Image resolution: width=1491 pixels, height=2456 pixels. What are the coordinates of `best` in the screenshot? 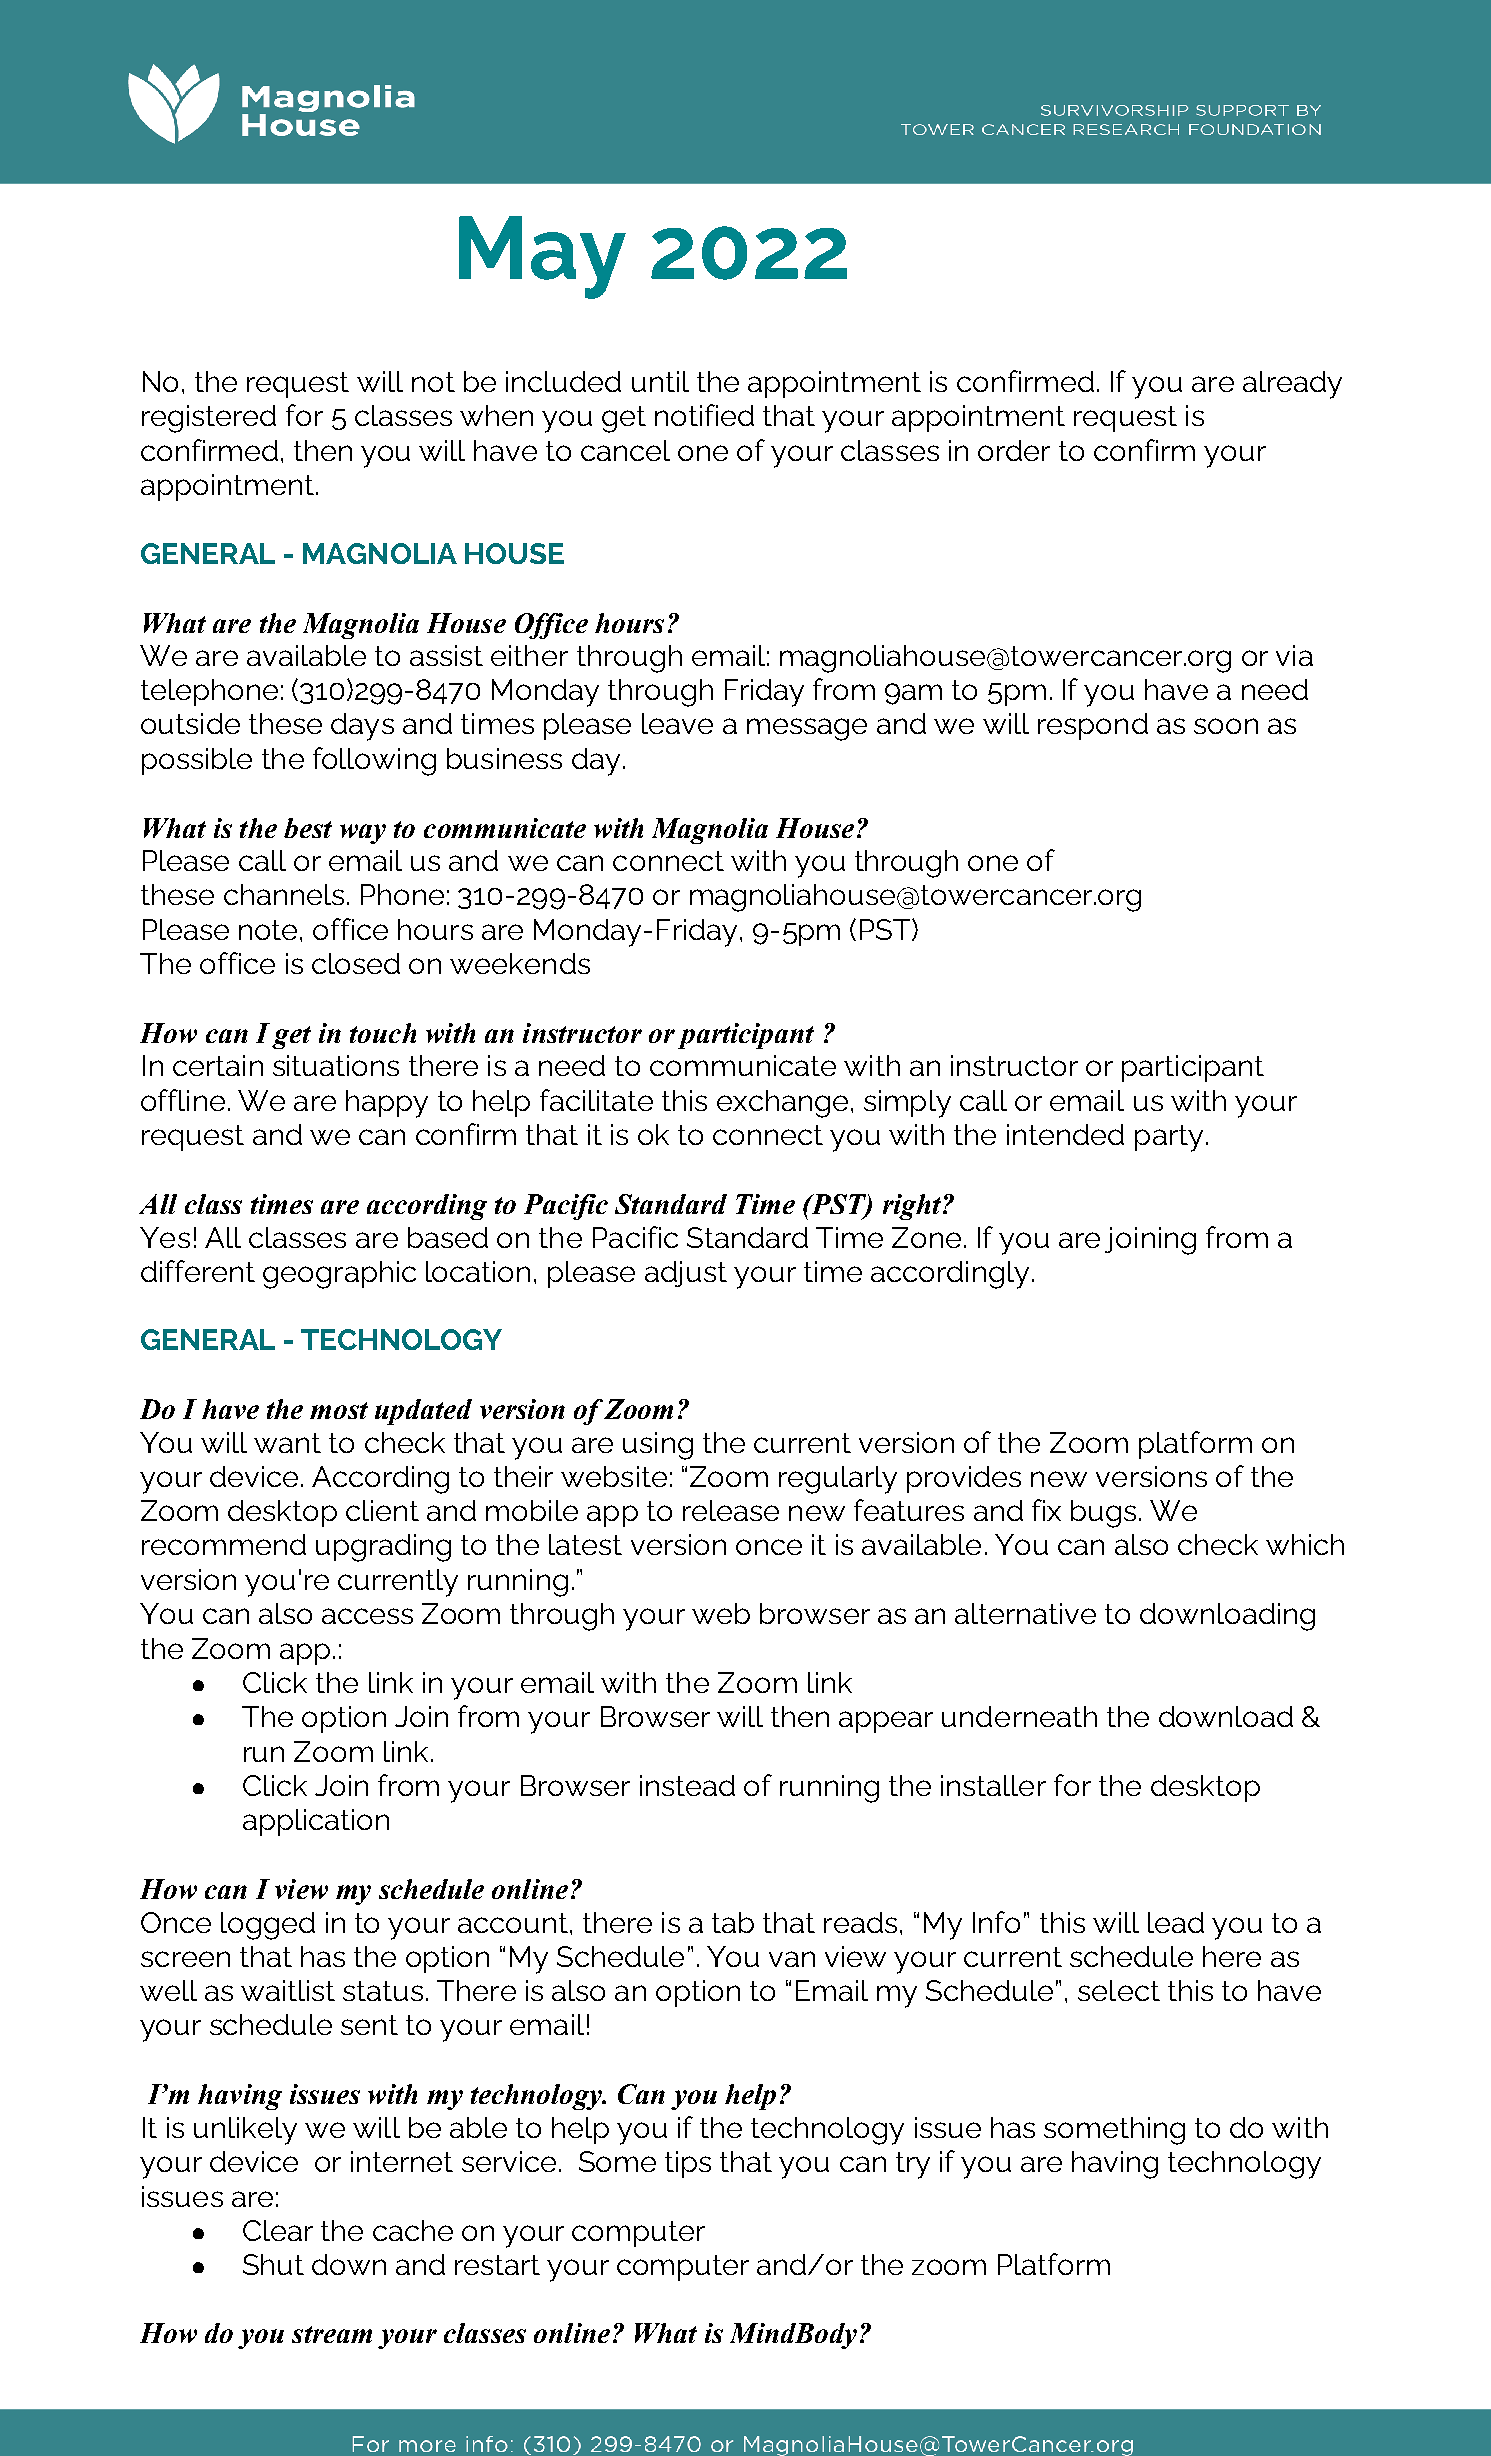 It's located at (308, 828).
